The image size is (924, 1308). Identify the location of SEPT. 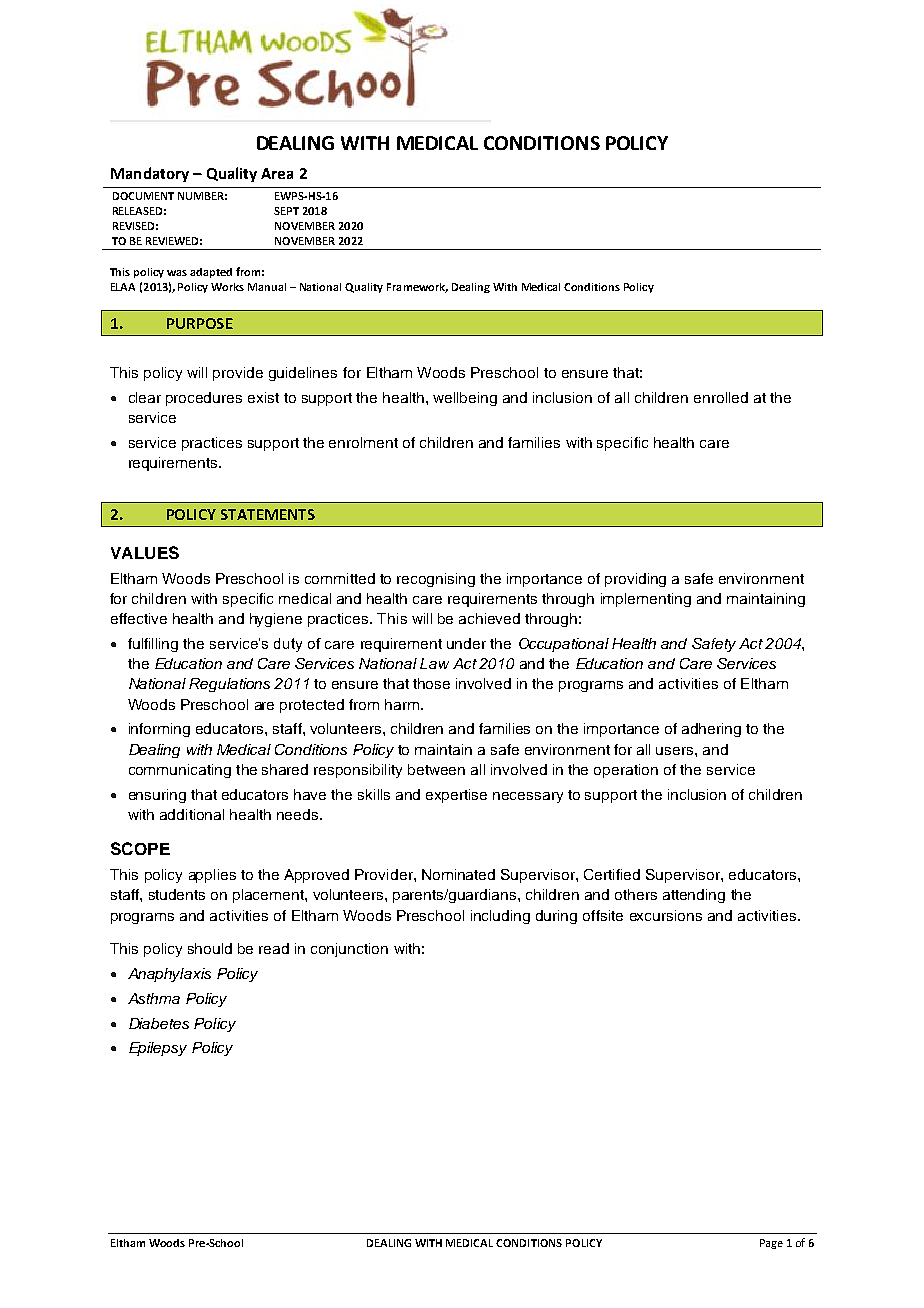
(286, 211).
